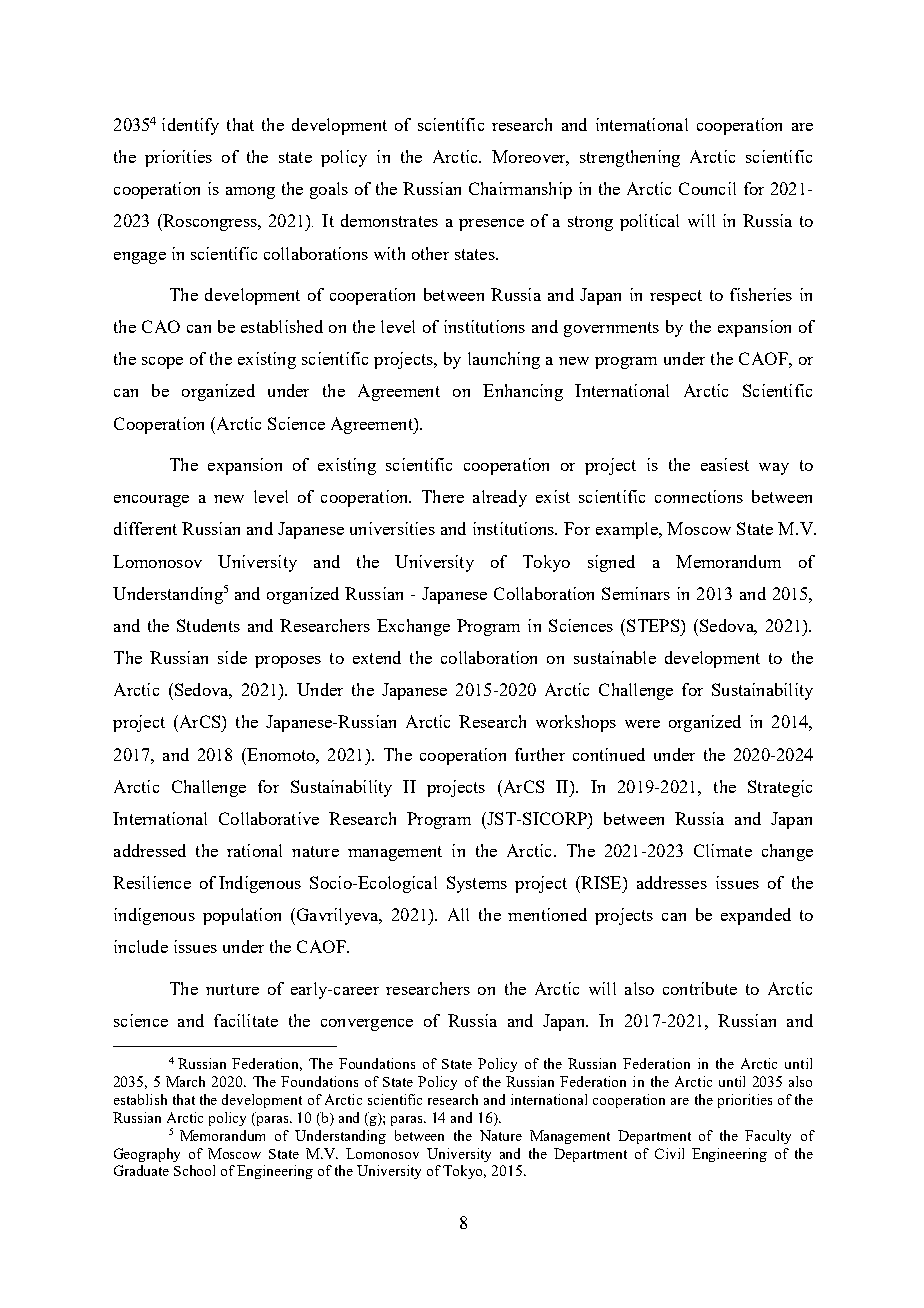  Describe the element at coordinates (194, 1170) in the screenshot. I see `School` at that location.
